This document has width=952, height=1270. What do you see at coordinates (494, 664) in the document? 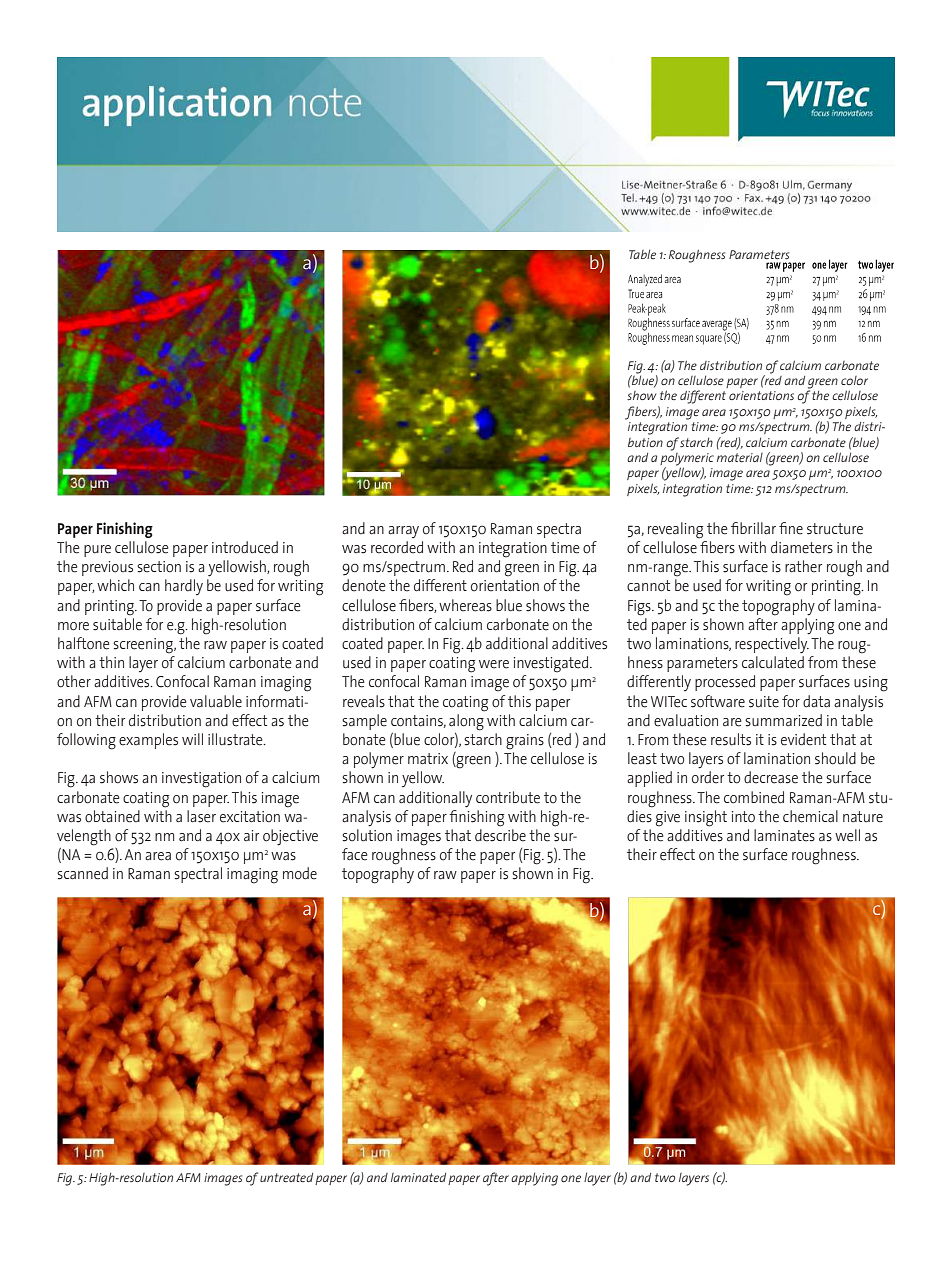
I see `were` at bounding box center [494, 664].
